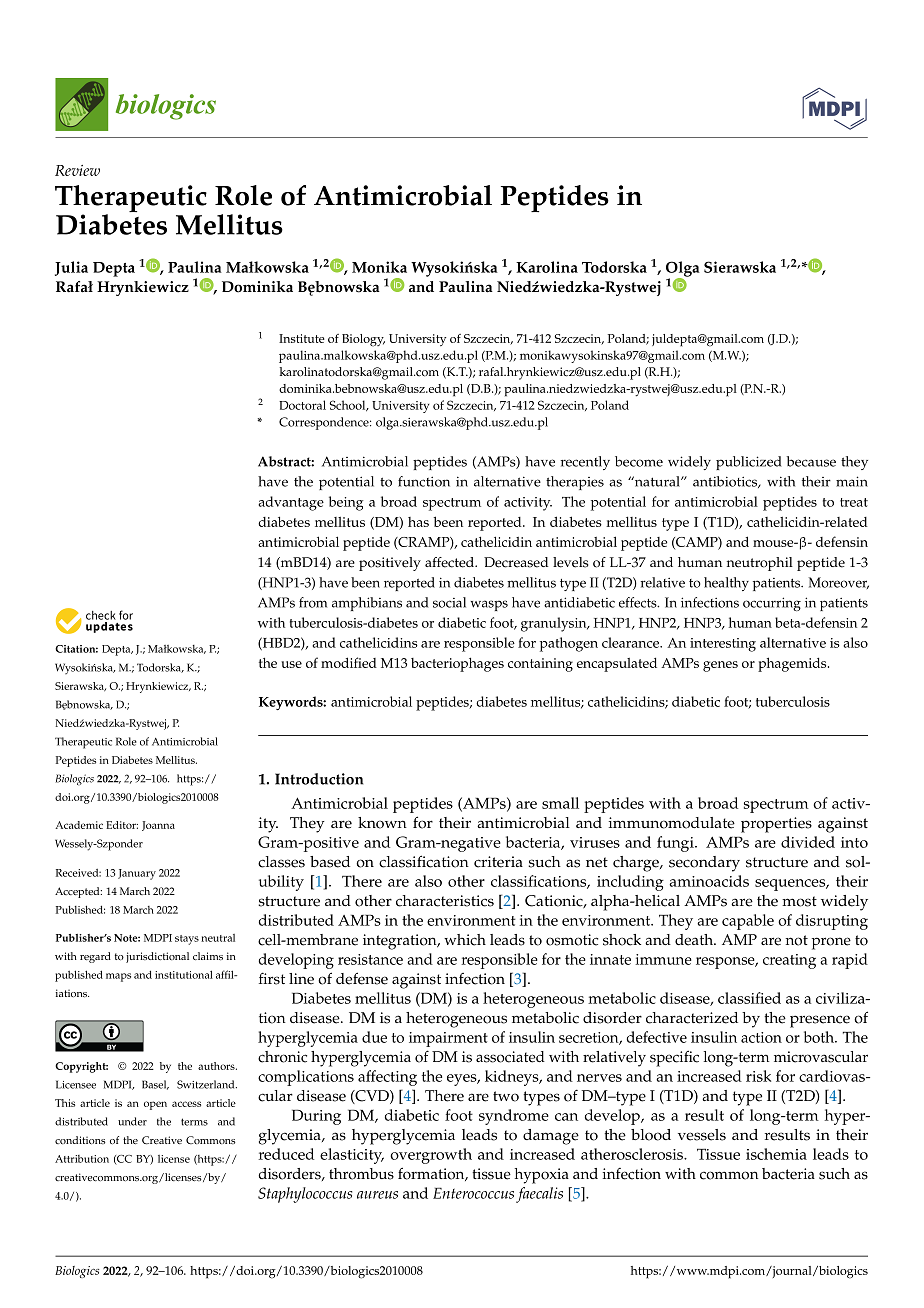  I want to click on bacteriophages, so click(457, 664).
